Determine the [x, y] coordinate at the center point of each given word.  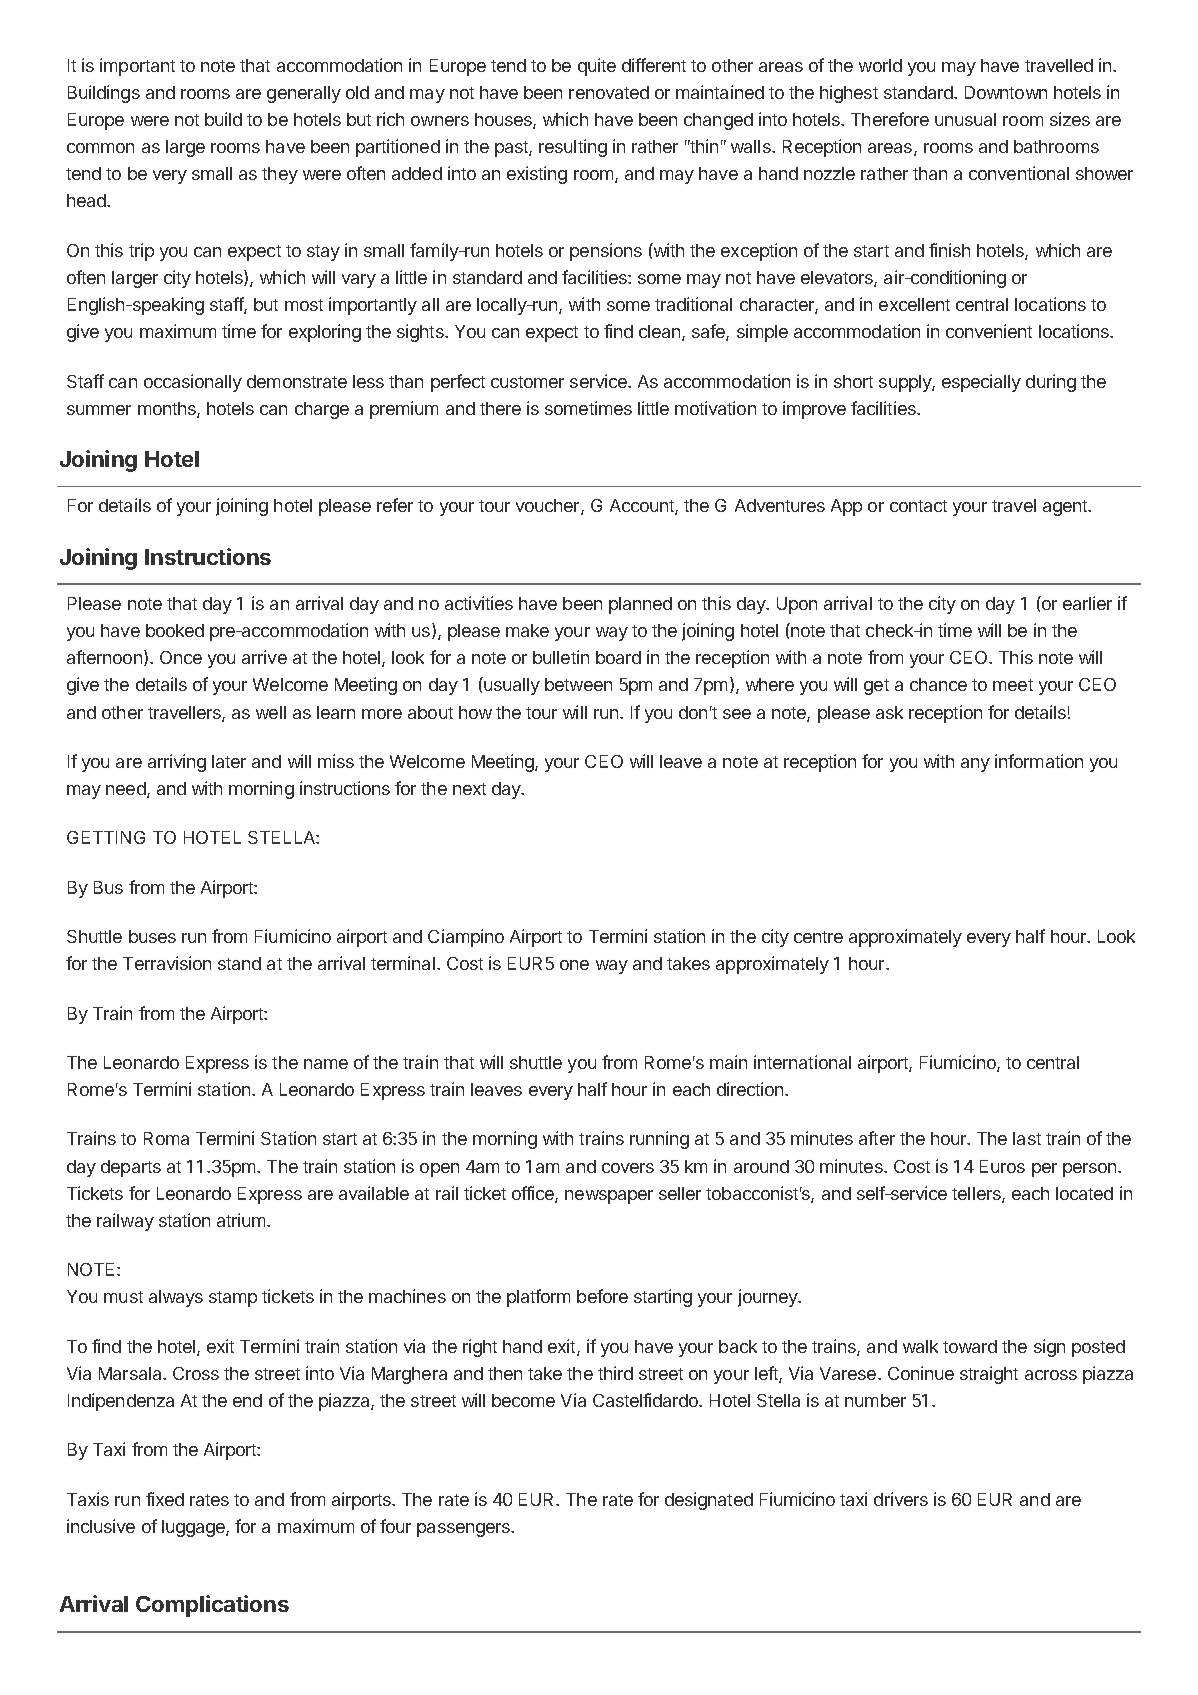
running [659, 1140]
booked [175, 630]
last [1027, 1138]
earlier [1087, 603]
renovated [609, 92]
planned [640, 605]
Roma [166, 1138]
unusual [965, 119]
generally [304, 94]
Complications [212, 1606]
